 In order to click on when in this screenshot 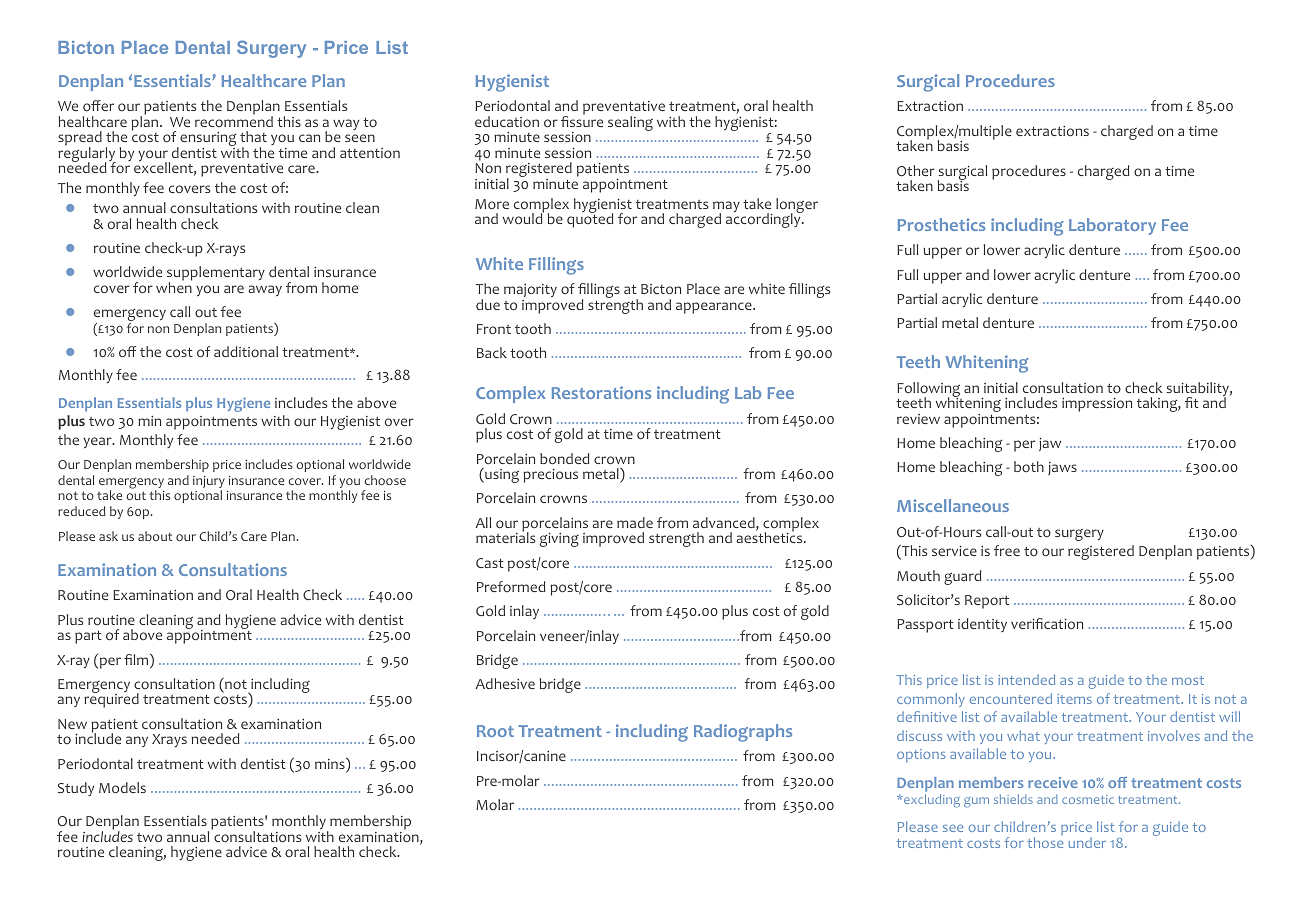, I will do `click(174, 286)`.
